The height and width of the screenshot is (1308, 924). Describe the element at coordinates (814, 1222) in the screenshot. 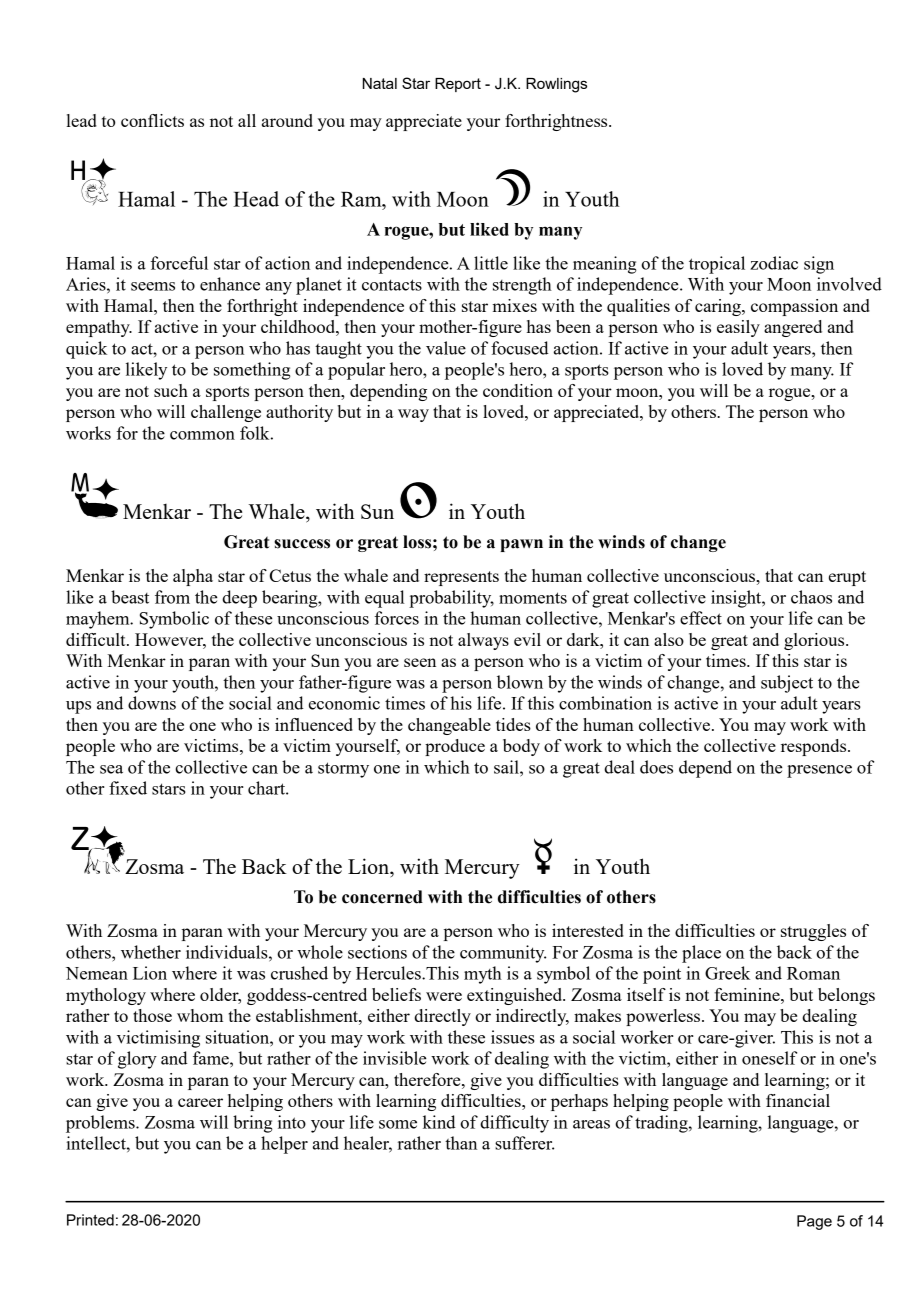

I see `Page` at that location.
